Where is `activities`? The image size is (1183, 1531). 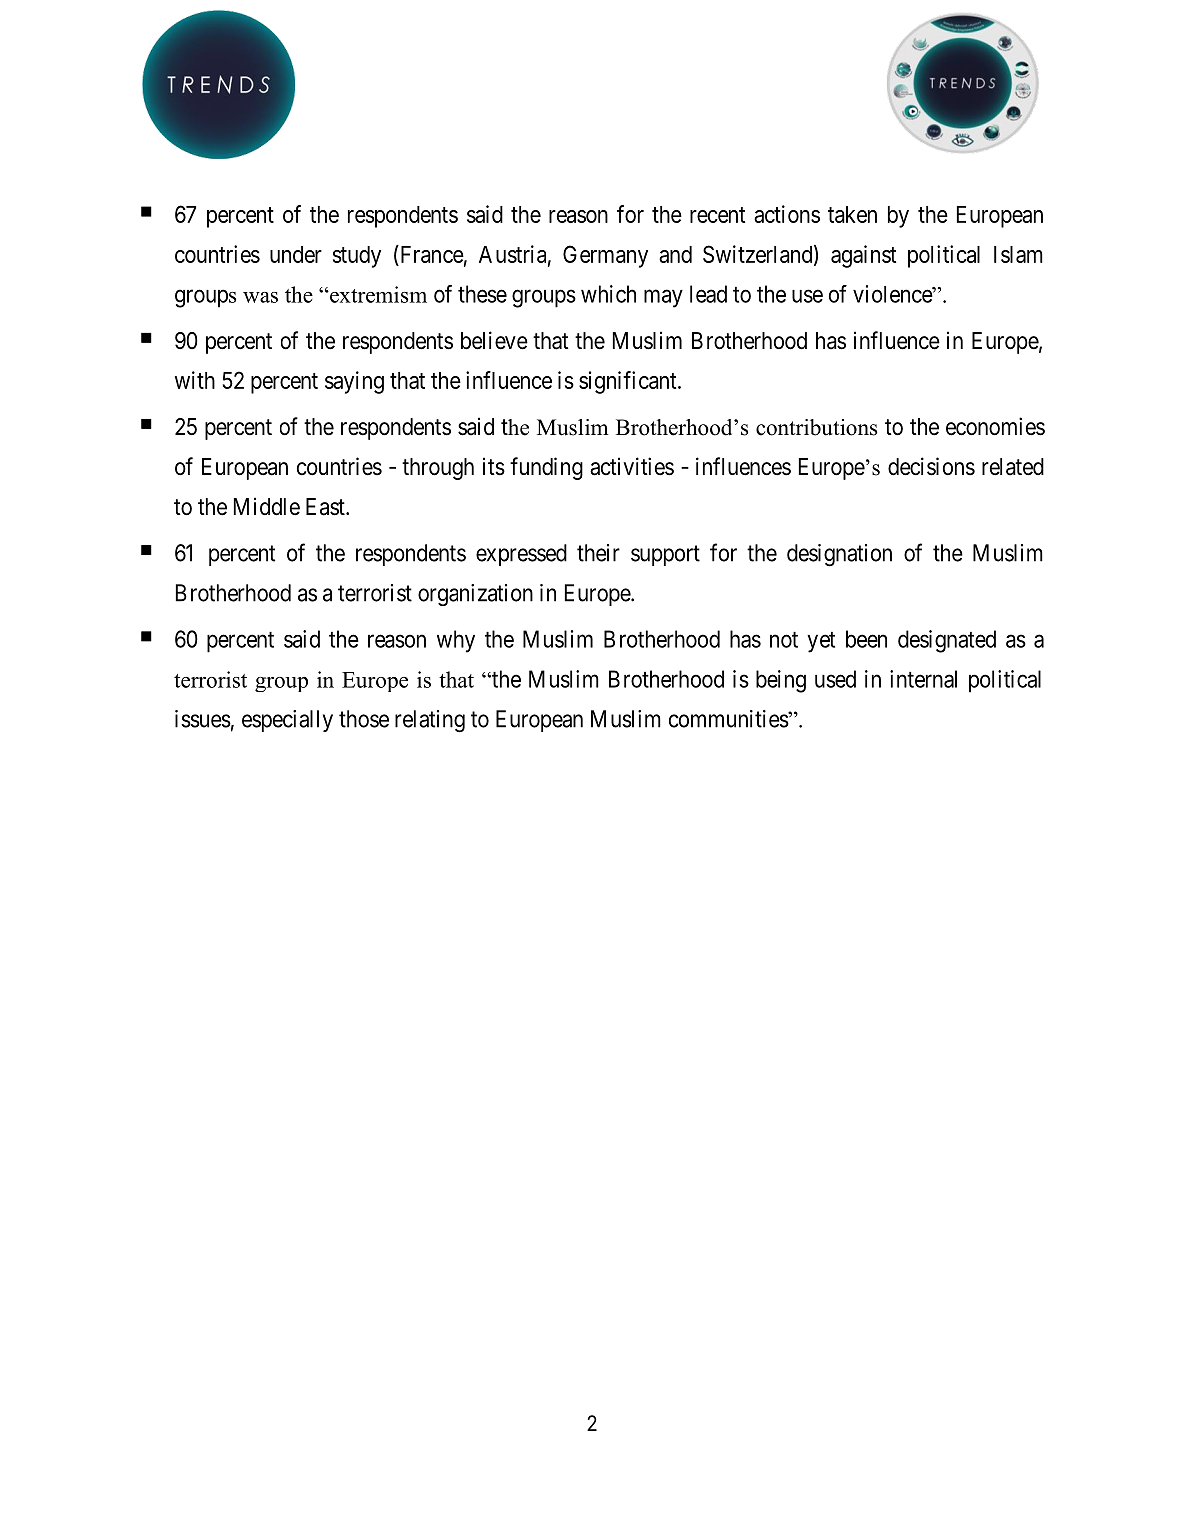 activities is located at coordinates (632, 466).
